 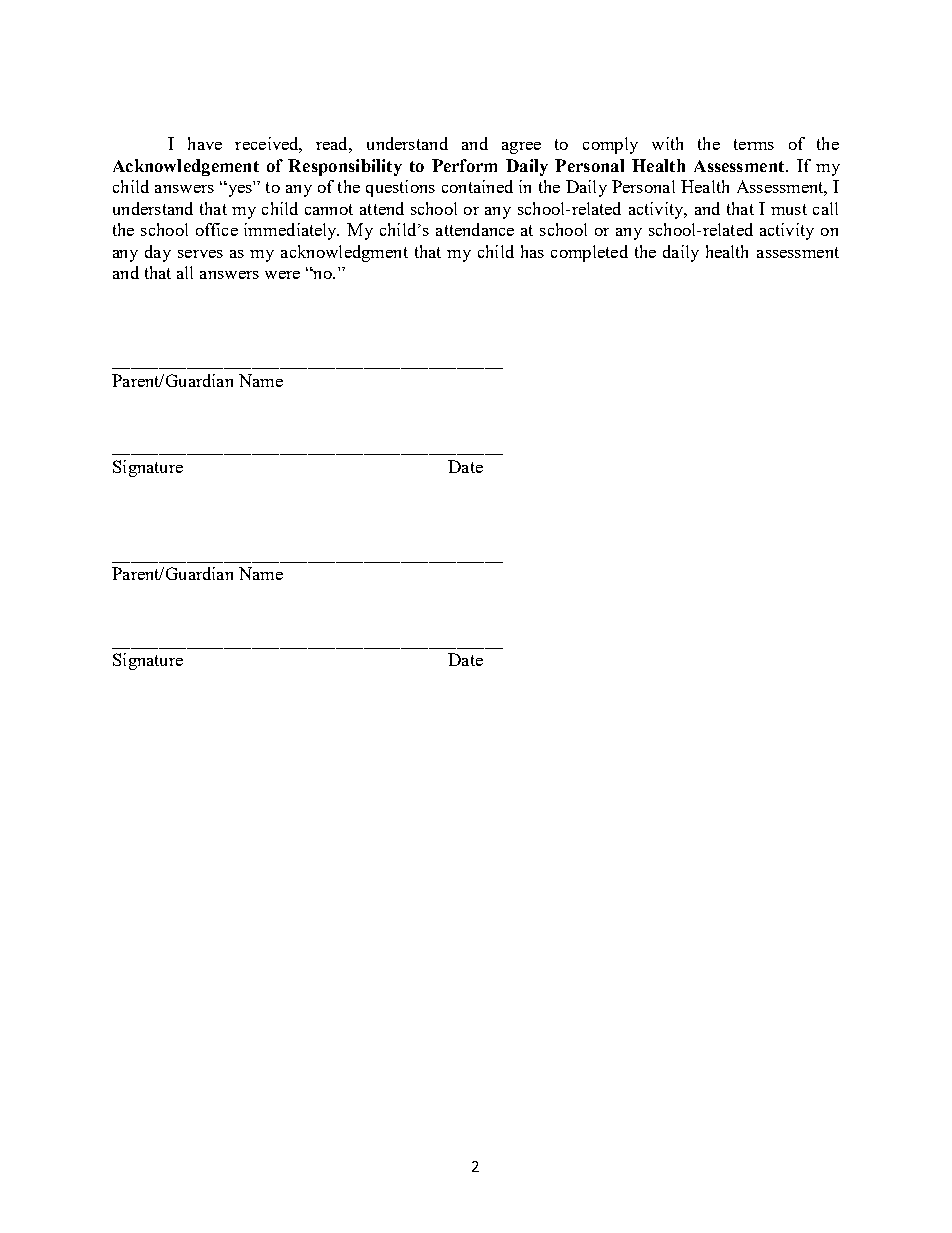 What do you see at coordinates (754, 144) in the screenshot?
I see `terms` at bounding box center [754, 144].
